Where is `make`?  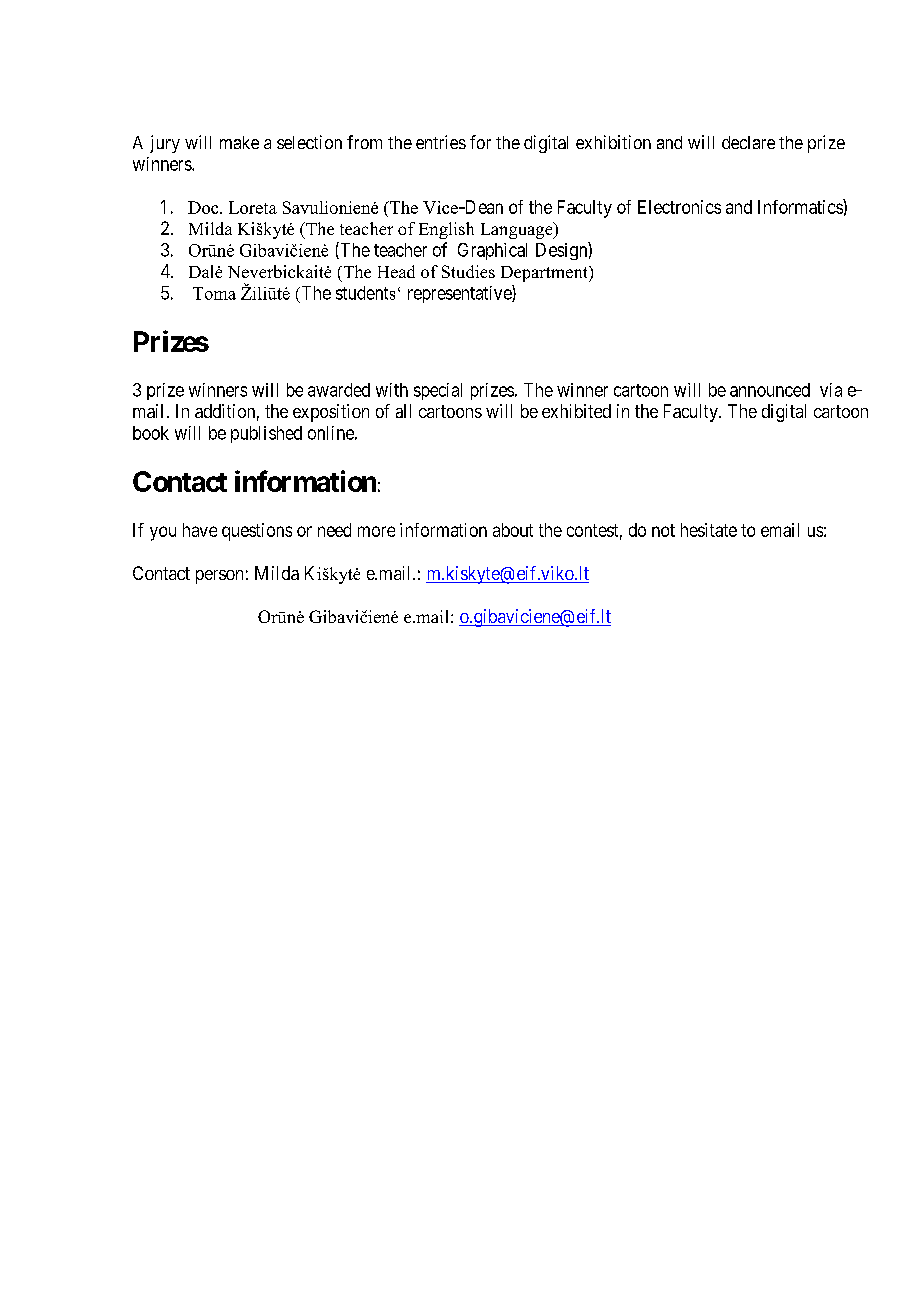
make is located at coordinates (239, 142).
